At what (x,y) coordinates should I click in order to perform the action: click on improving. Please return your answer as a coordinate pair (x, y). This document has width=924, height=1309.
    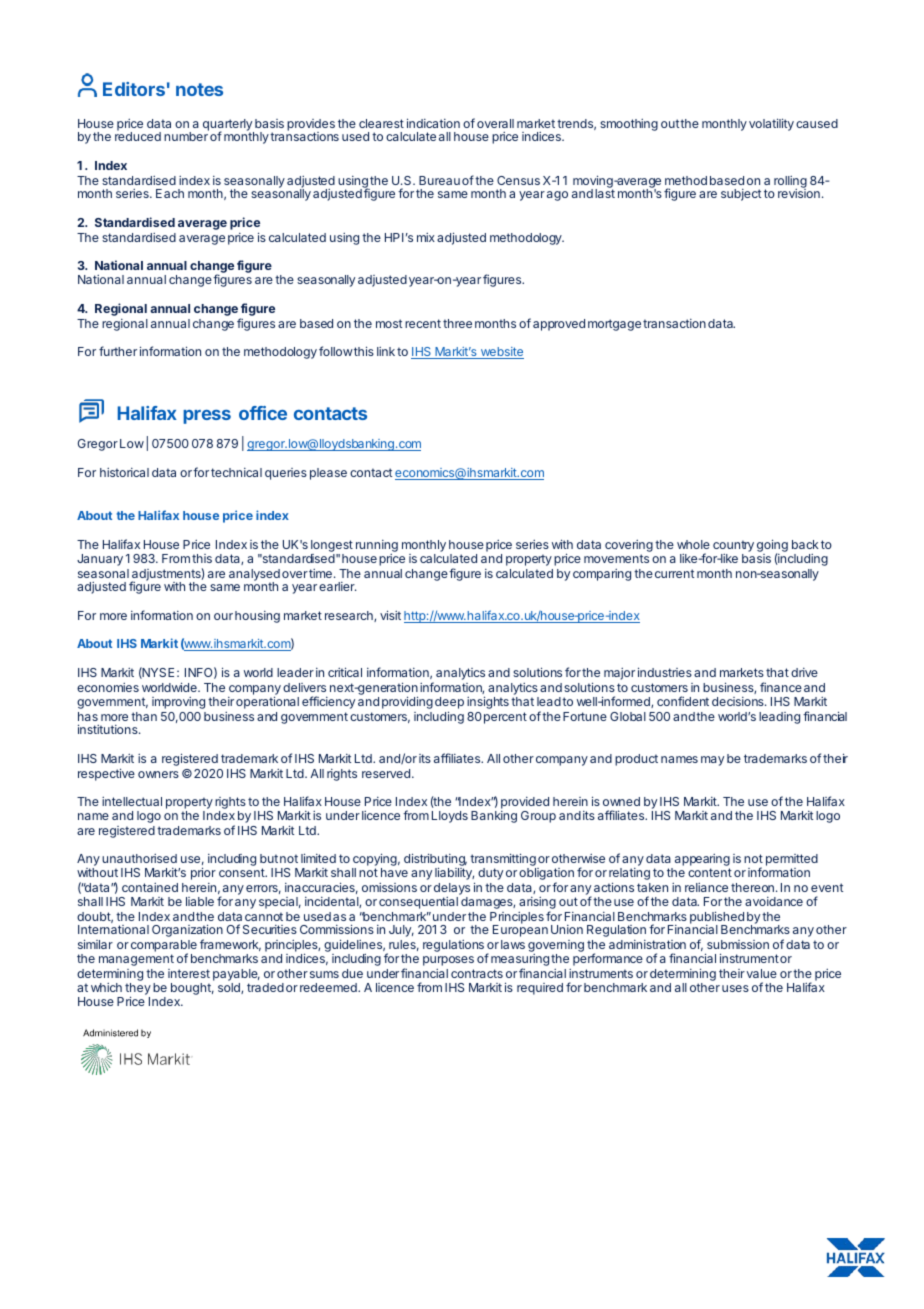
    Looking at the image, I should click on (178, 703).
